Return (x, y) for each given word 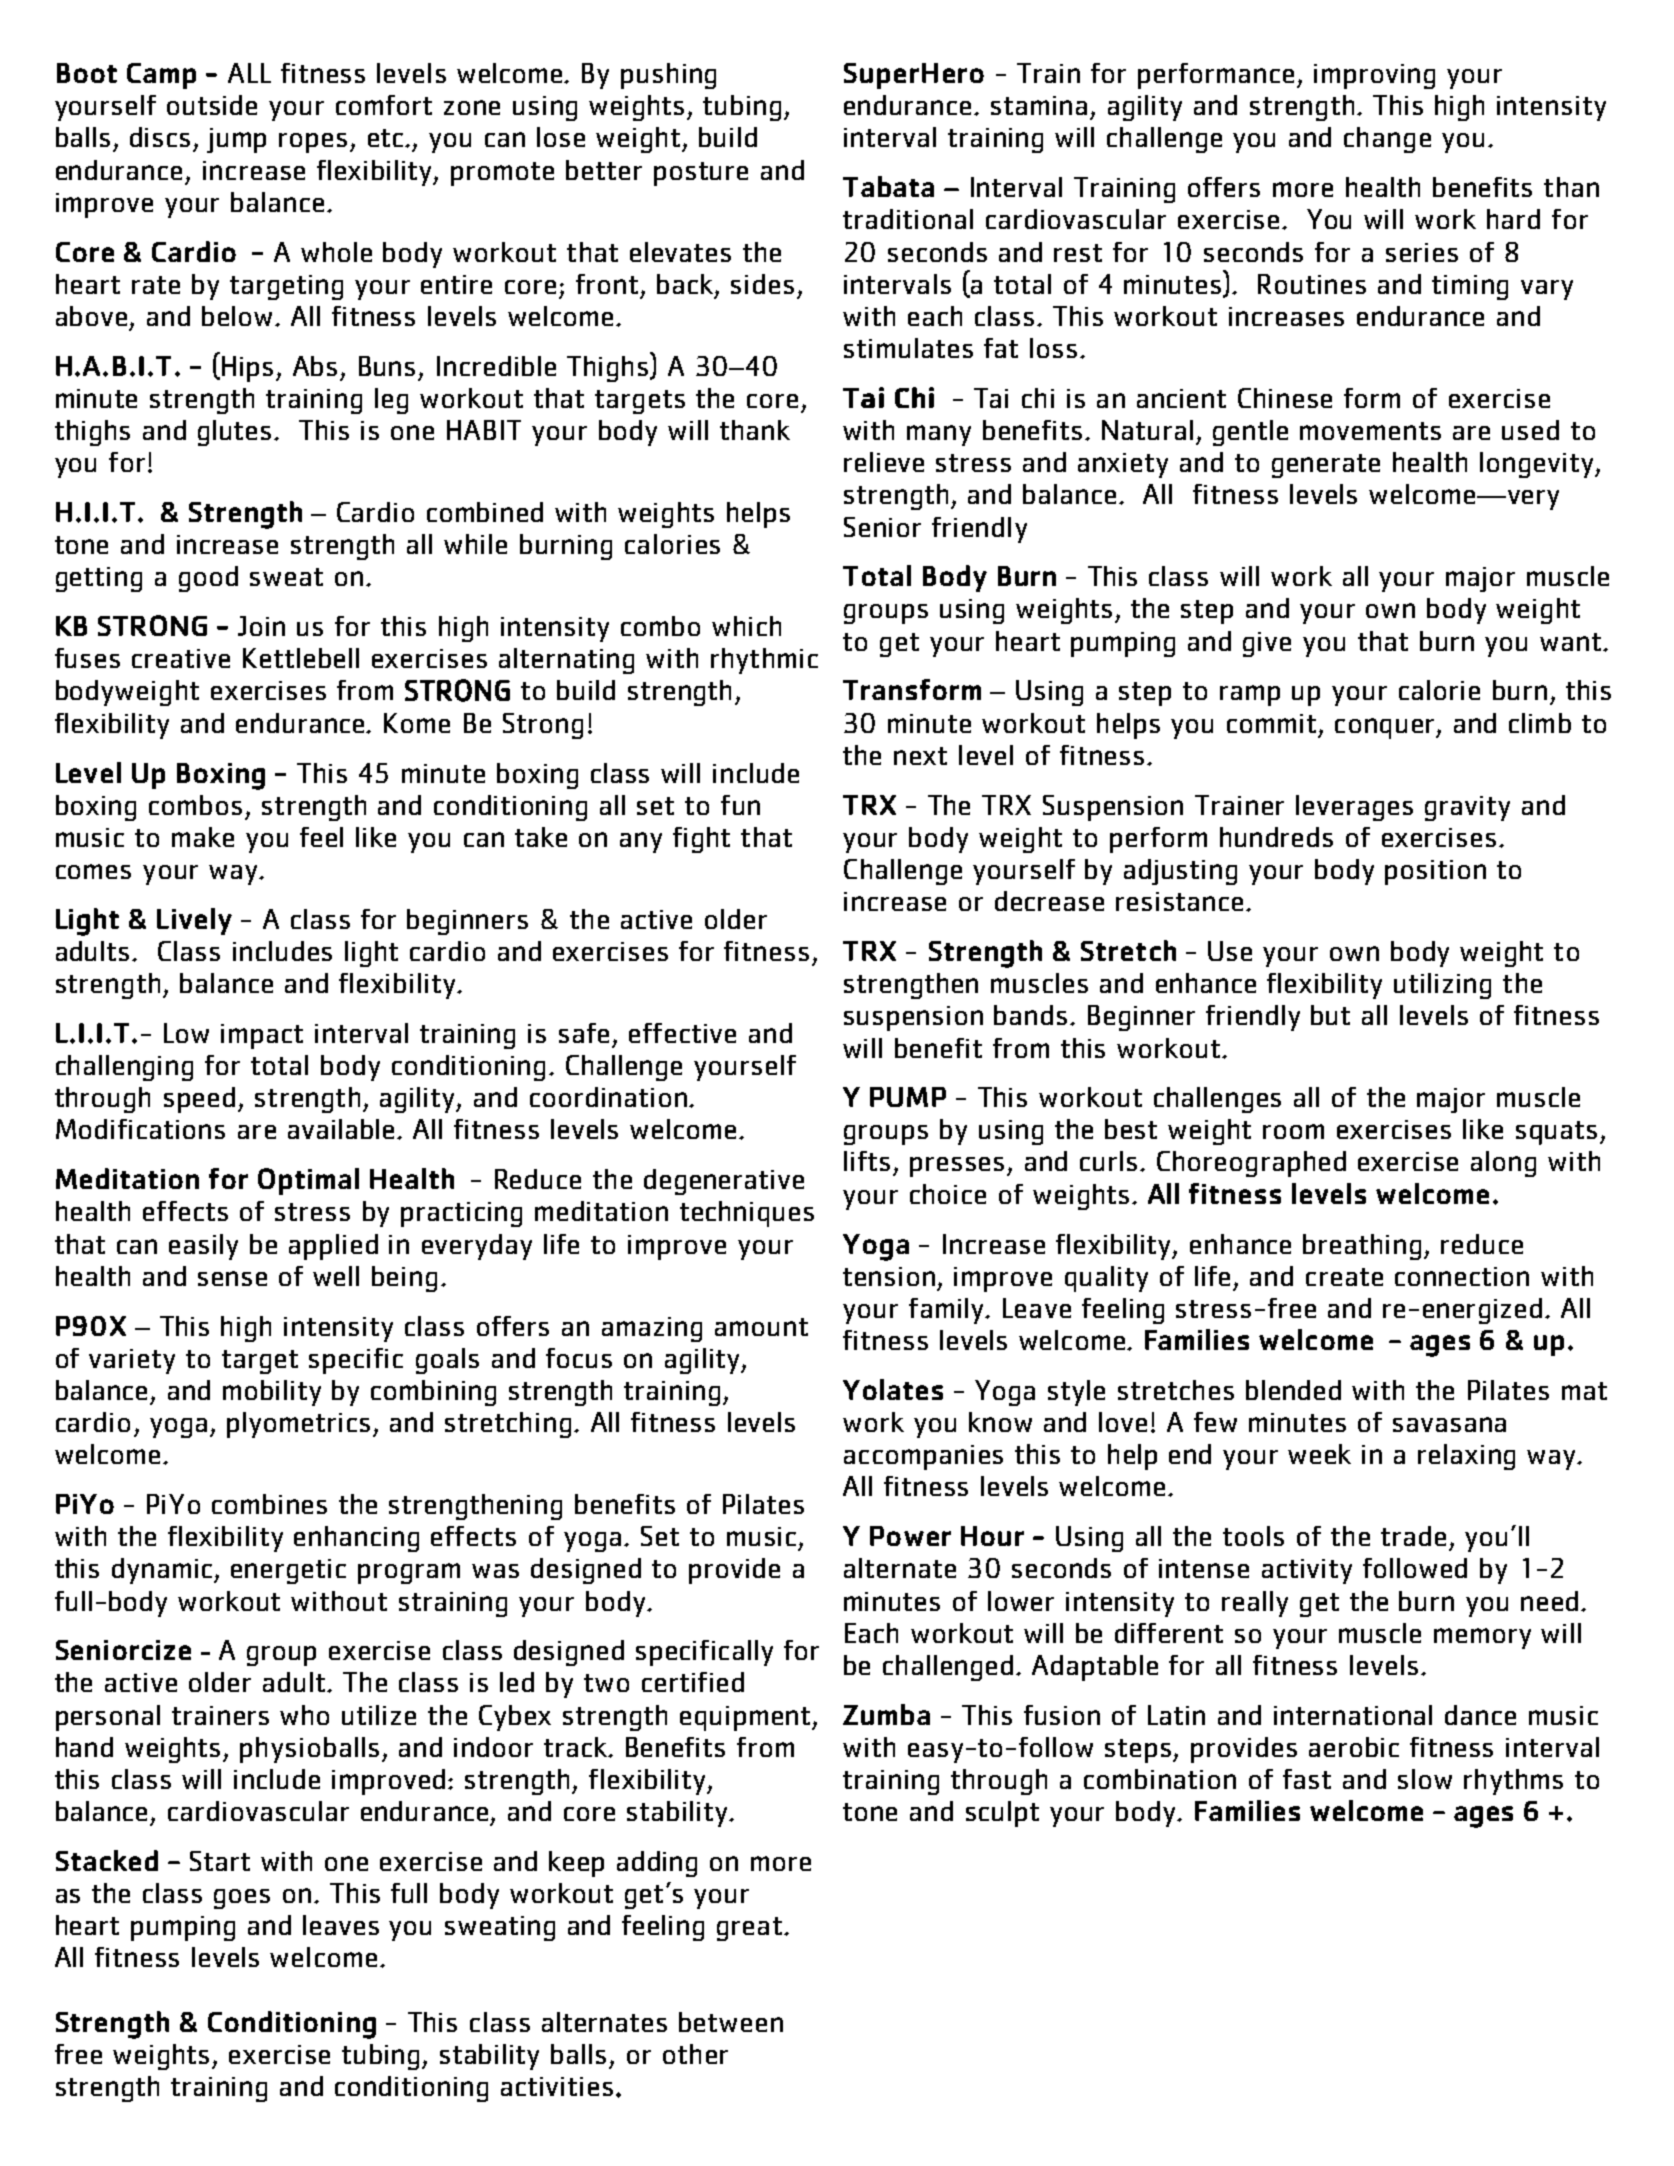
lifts (867, 1161)
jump (236, 140)
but (1330, 1015)
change (1387, 140)
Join (261, 626)
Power (910, 1536)
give (1267, 644)
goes (242, 1899)
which (746, 626)
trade (1413, 1536)
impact (262, 1036)
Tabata (888, 186)
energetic (288, 1571)
